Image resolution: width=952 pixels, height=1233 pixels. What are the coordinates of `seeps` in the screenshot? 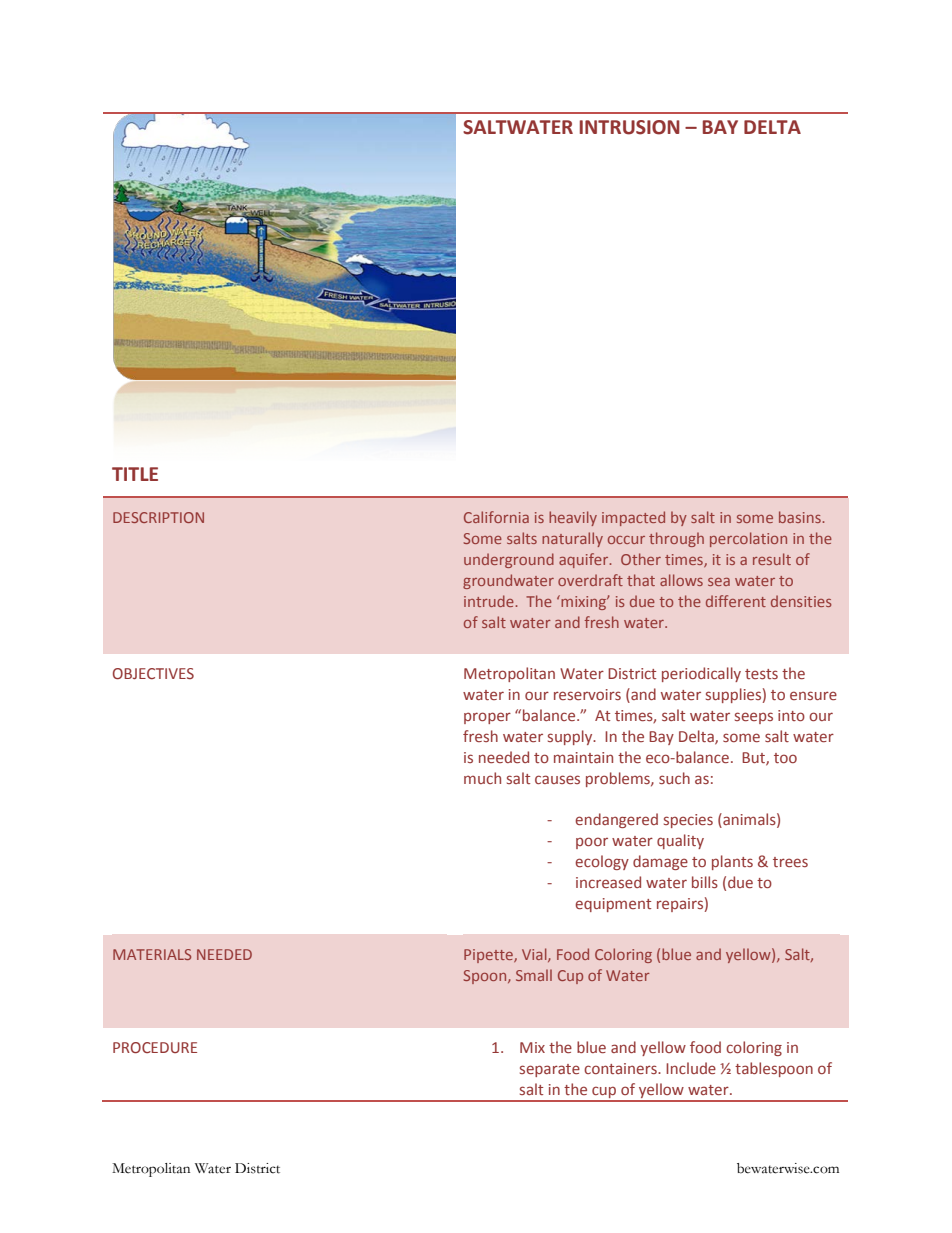 It's located at (754, 718).
